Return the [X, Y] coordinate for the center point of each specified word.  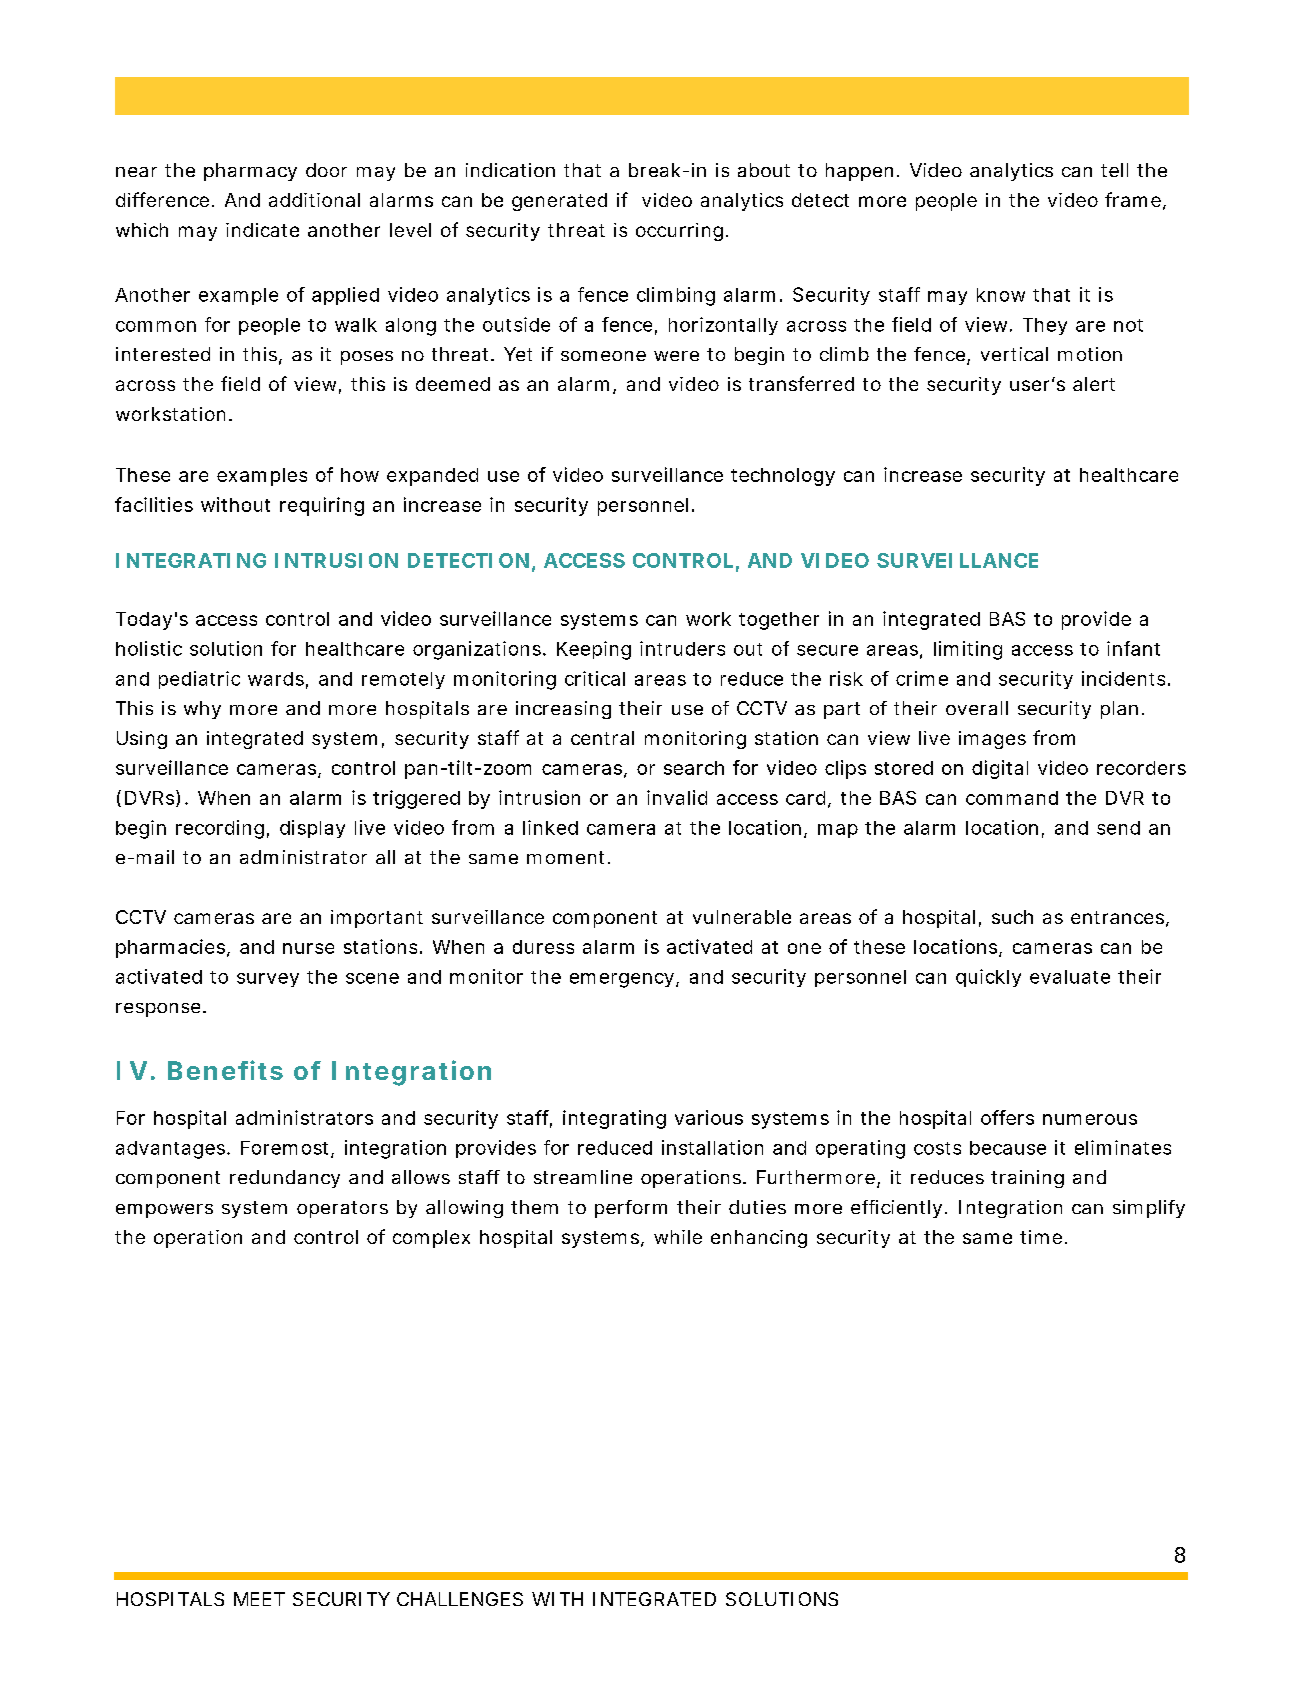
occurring [679, 232]
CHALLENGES [460, 1599]
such [1012, 917]
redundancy [285, 1179]
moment [565, 857]
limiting [968, 650]
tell [1114, 170]
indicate [262, 230]
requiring [322, 506]
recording [220, 829]
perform [631, 1209]
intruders [682, 648]
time [1041, 1237]
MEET [259, 1599]
